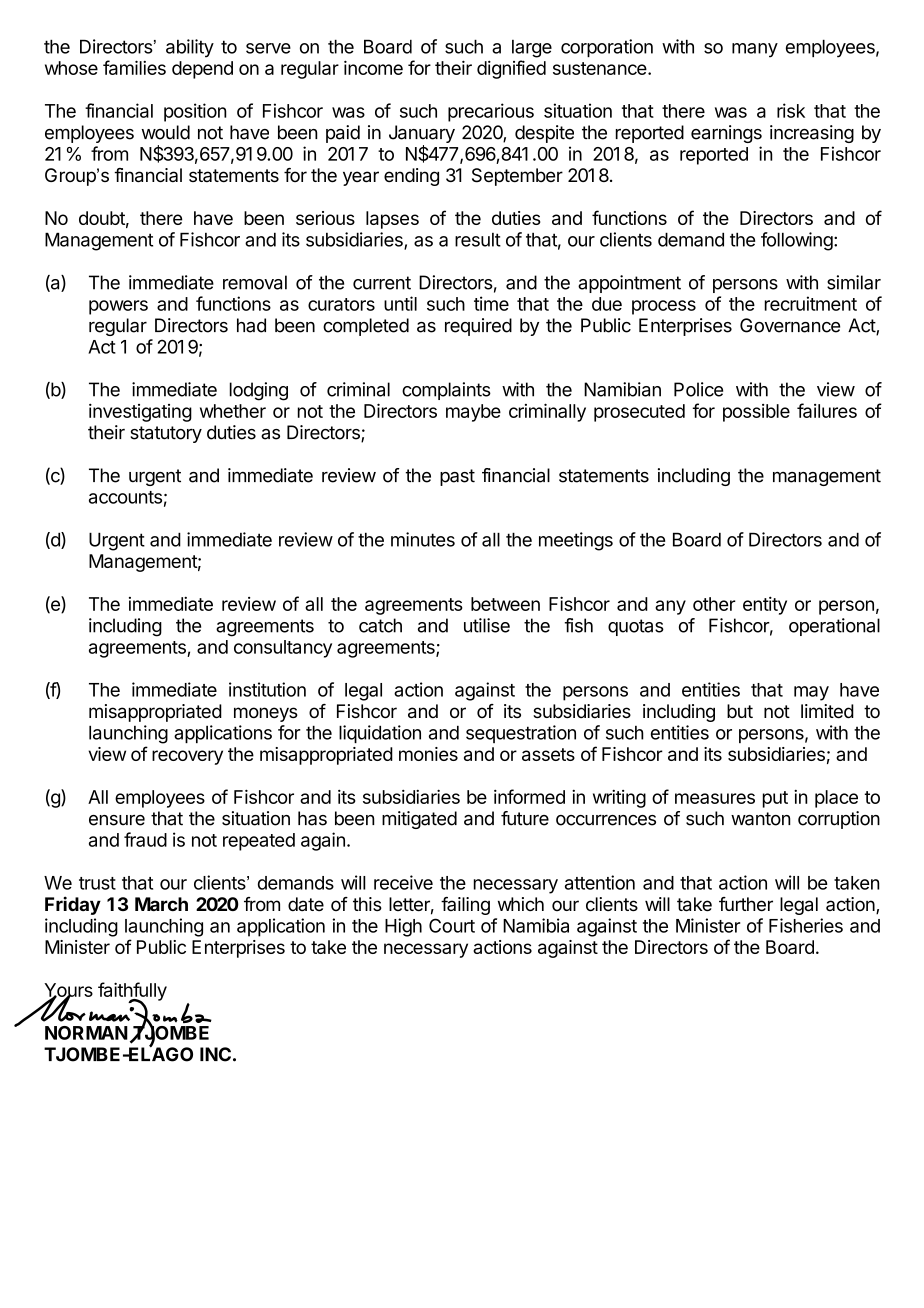 This screenshot has width=924, height=1308. I want to click on accounts, so click(125, 497).
